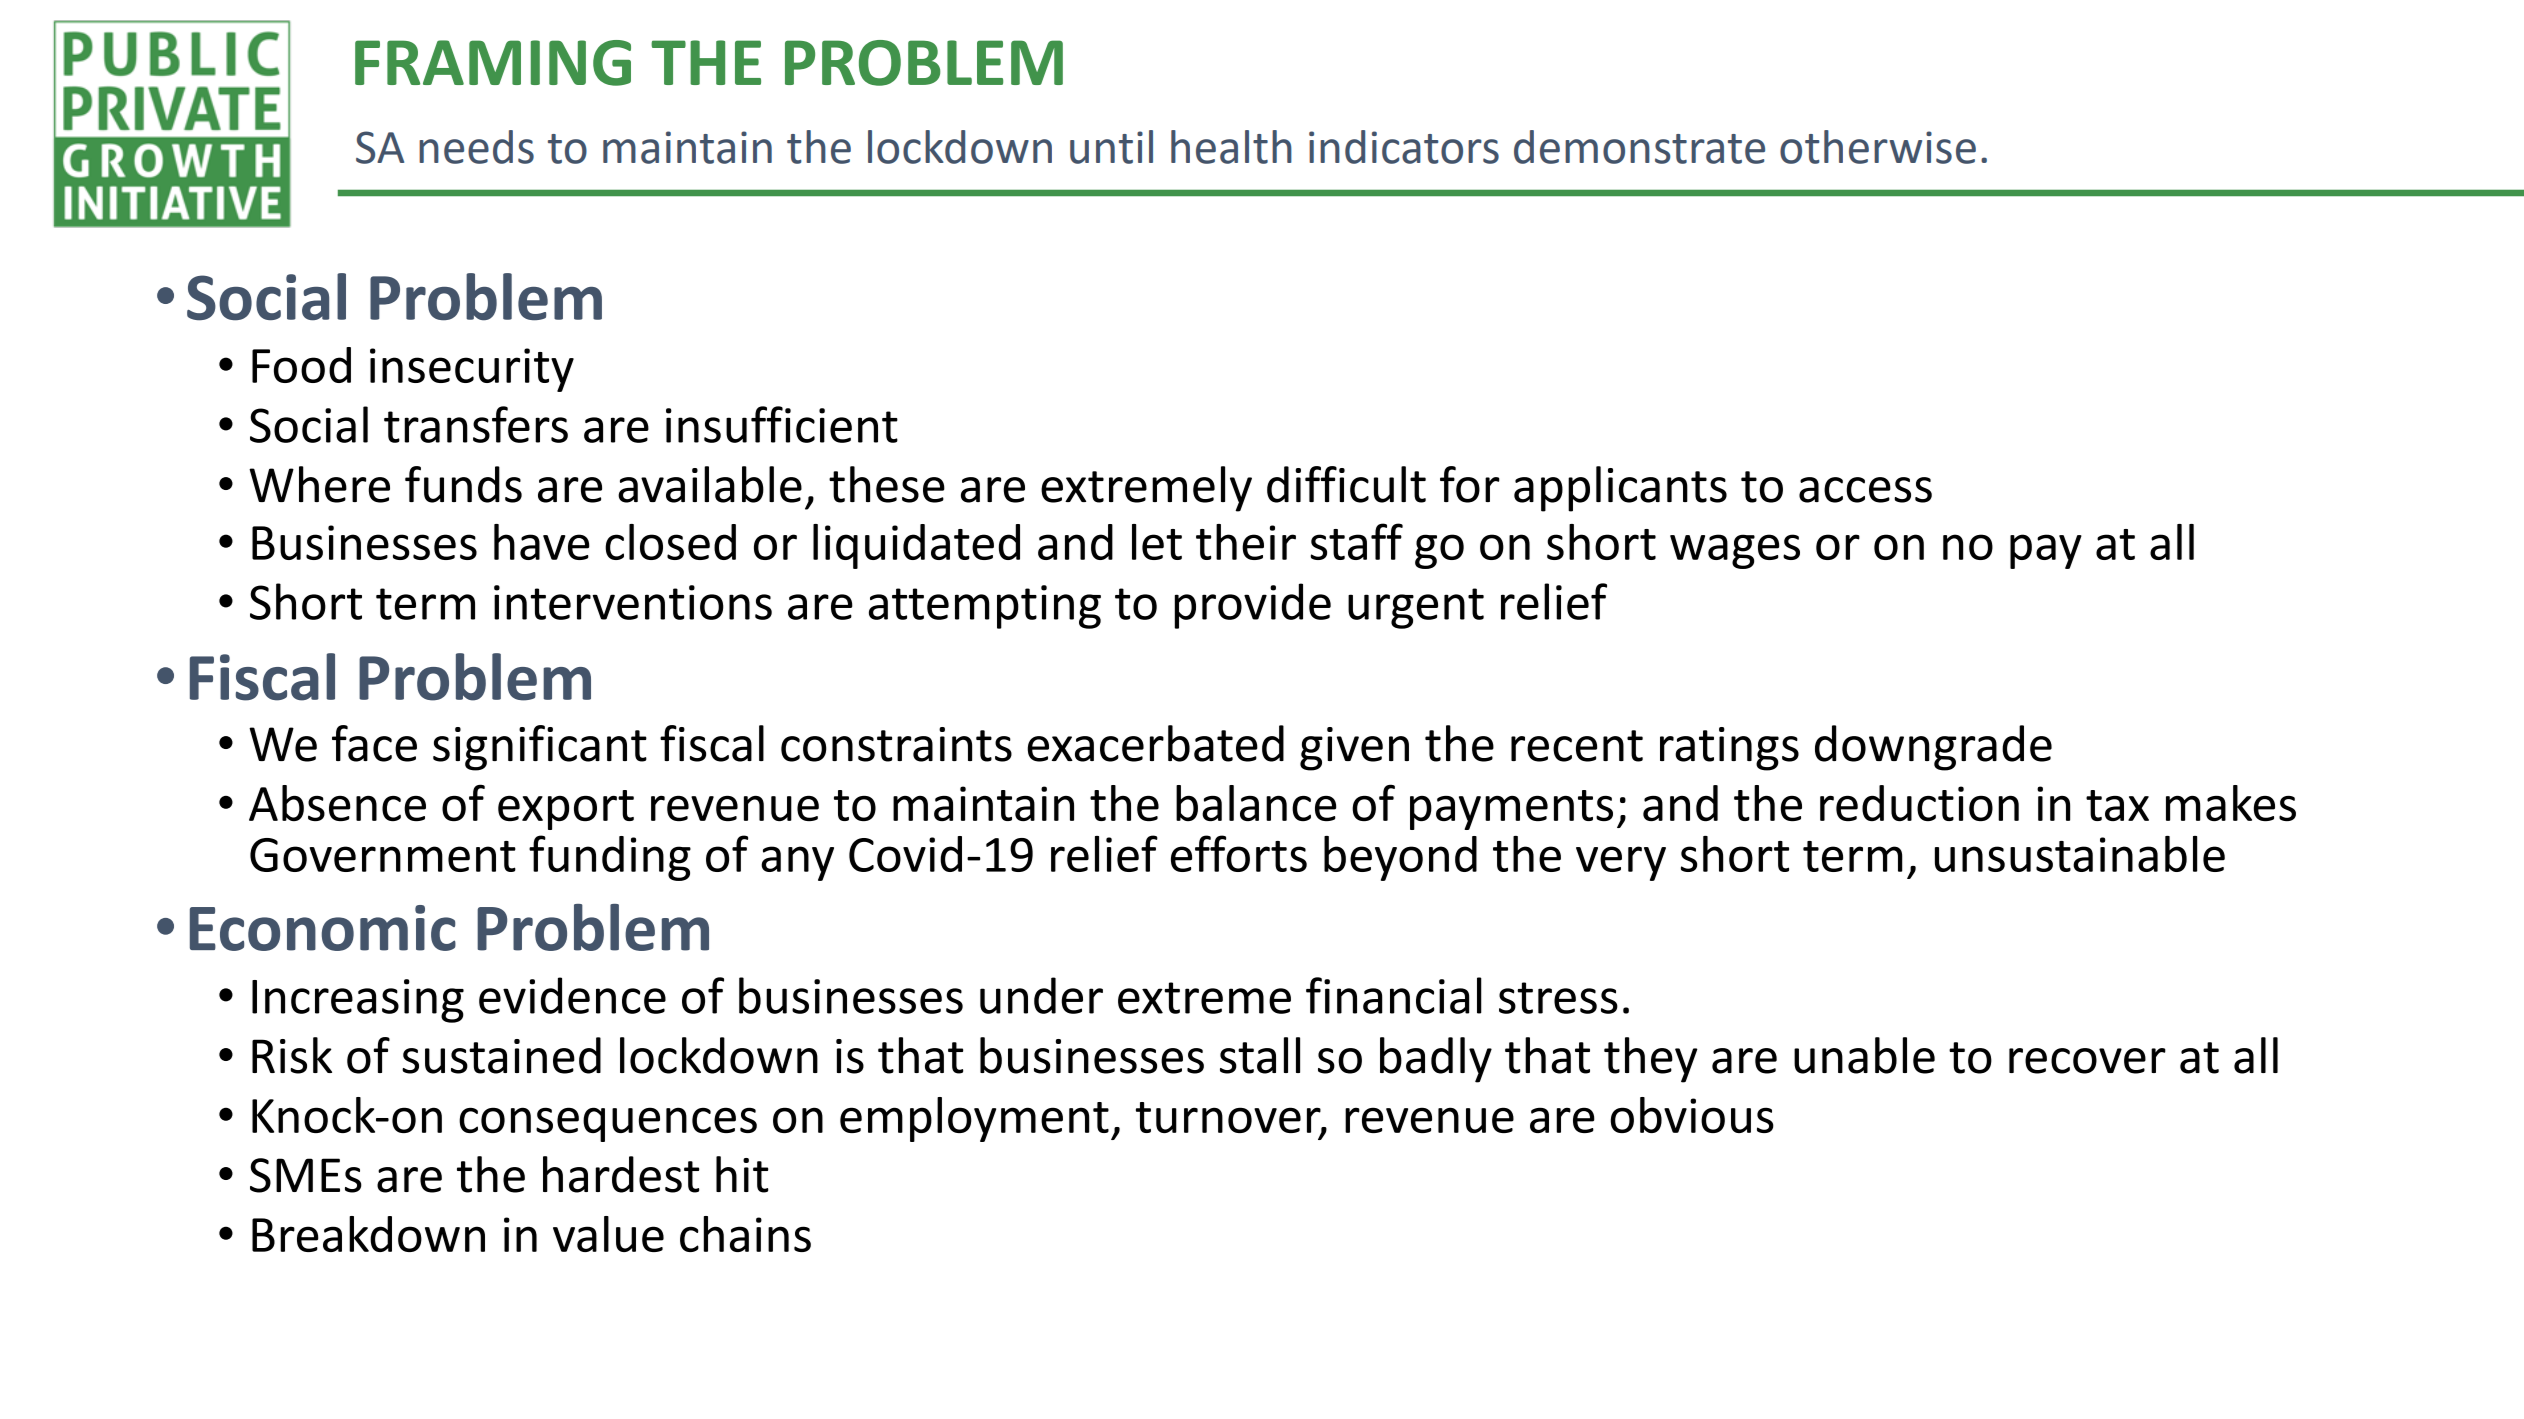 The width and height of the screenshot is (2524, 1419). What do you see at coordinates (1253, 606) in the screenshot?
I see `provide` at bounding box center [1253, 606].
